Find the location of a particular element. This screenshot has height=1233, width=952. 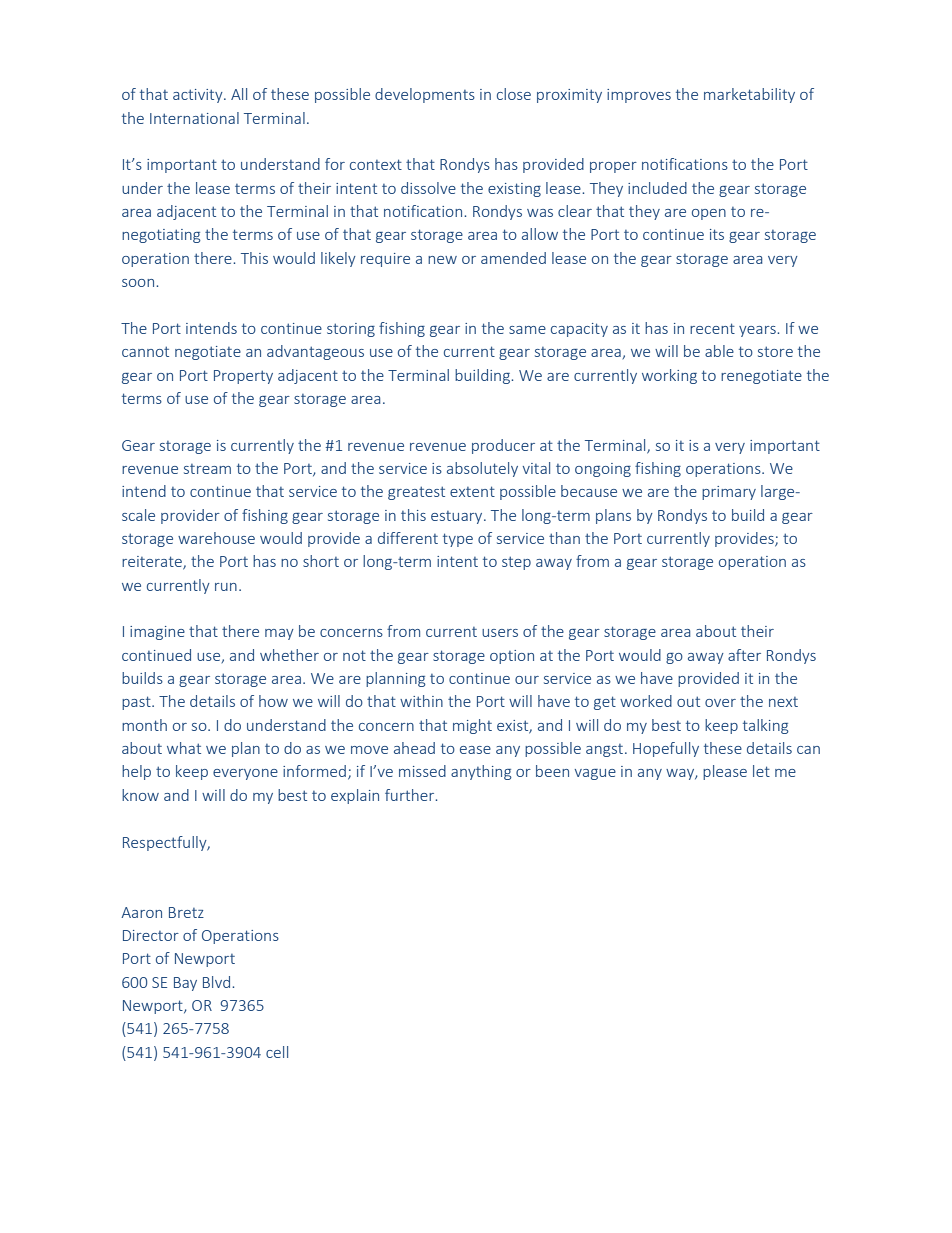

what is located at coordinates (184, 748).
